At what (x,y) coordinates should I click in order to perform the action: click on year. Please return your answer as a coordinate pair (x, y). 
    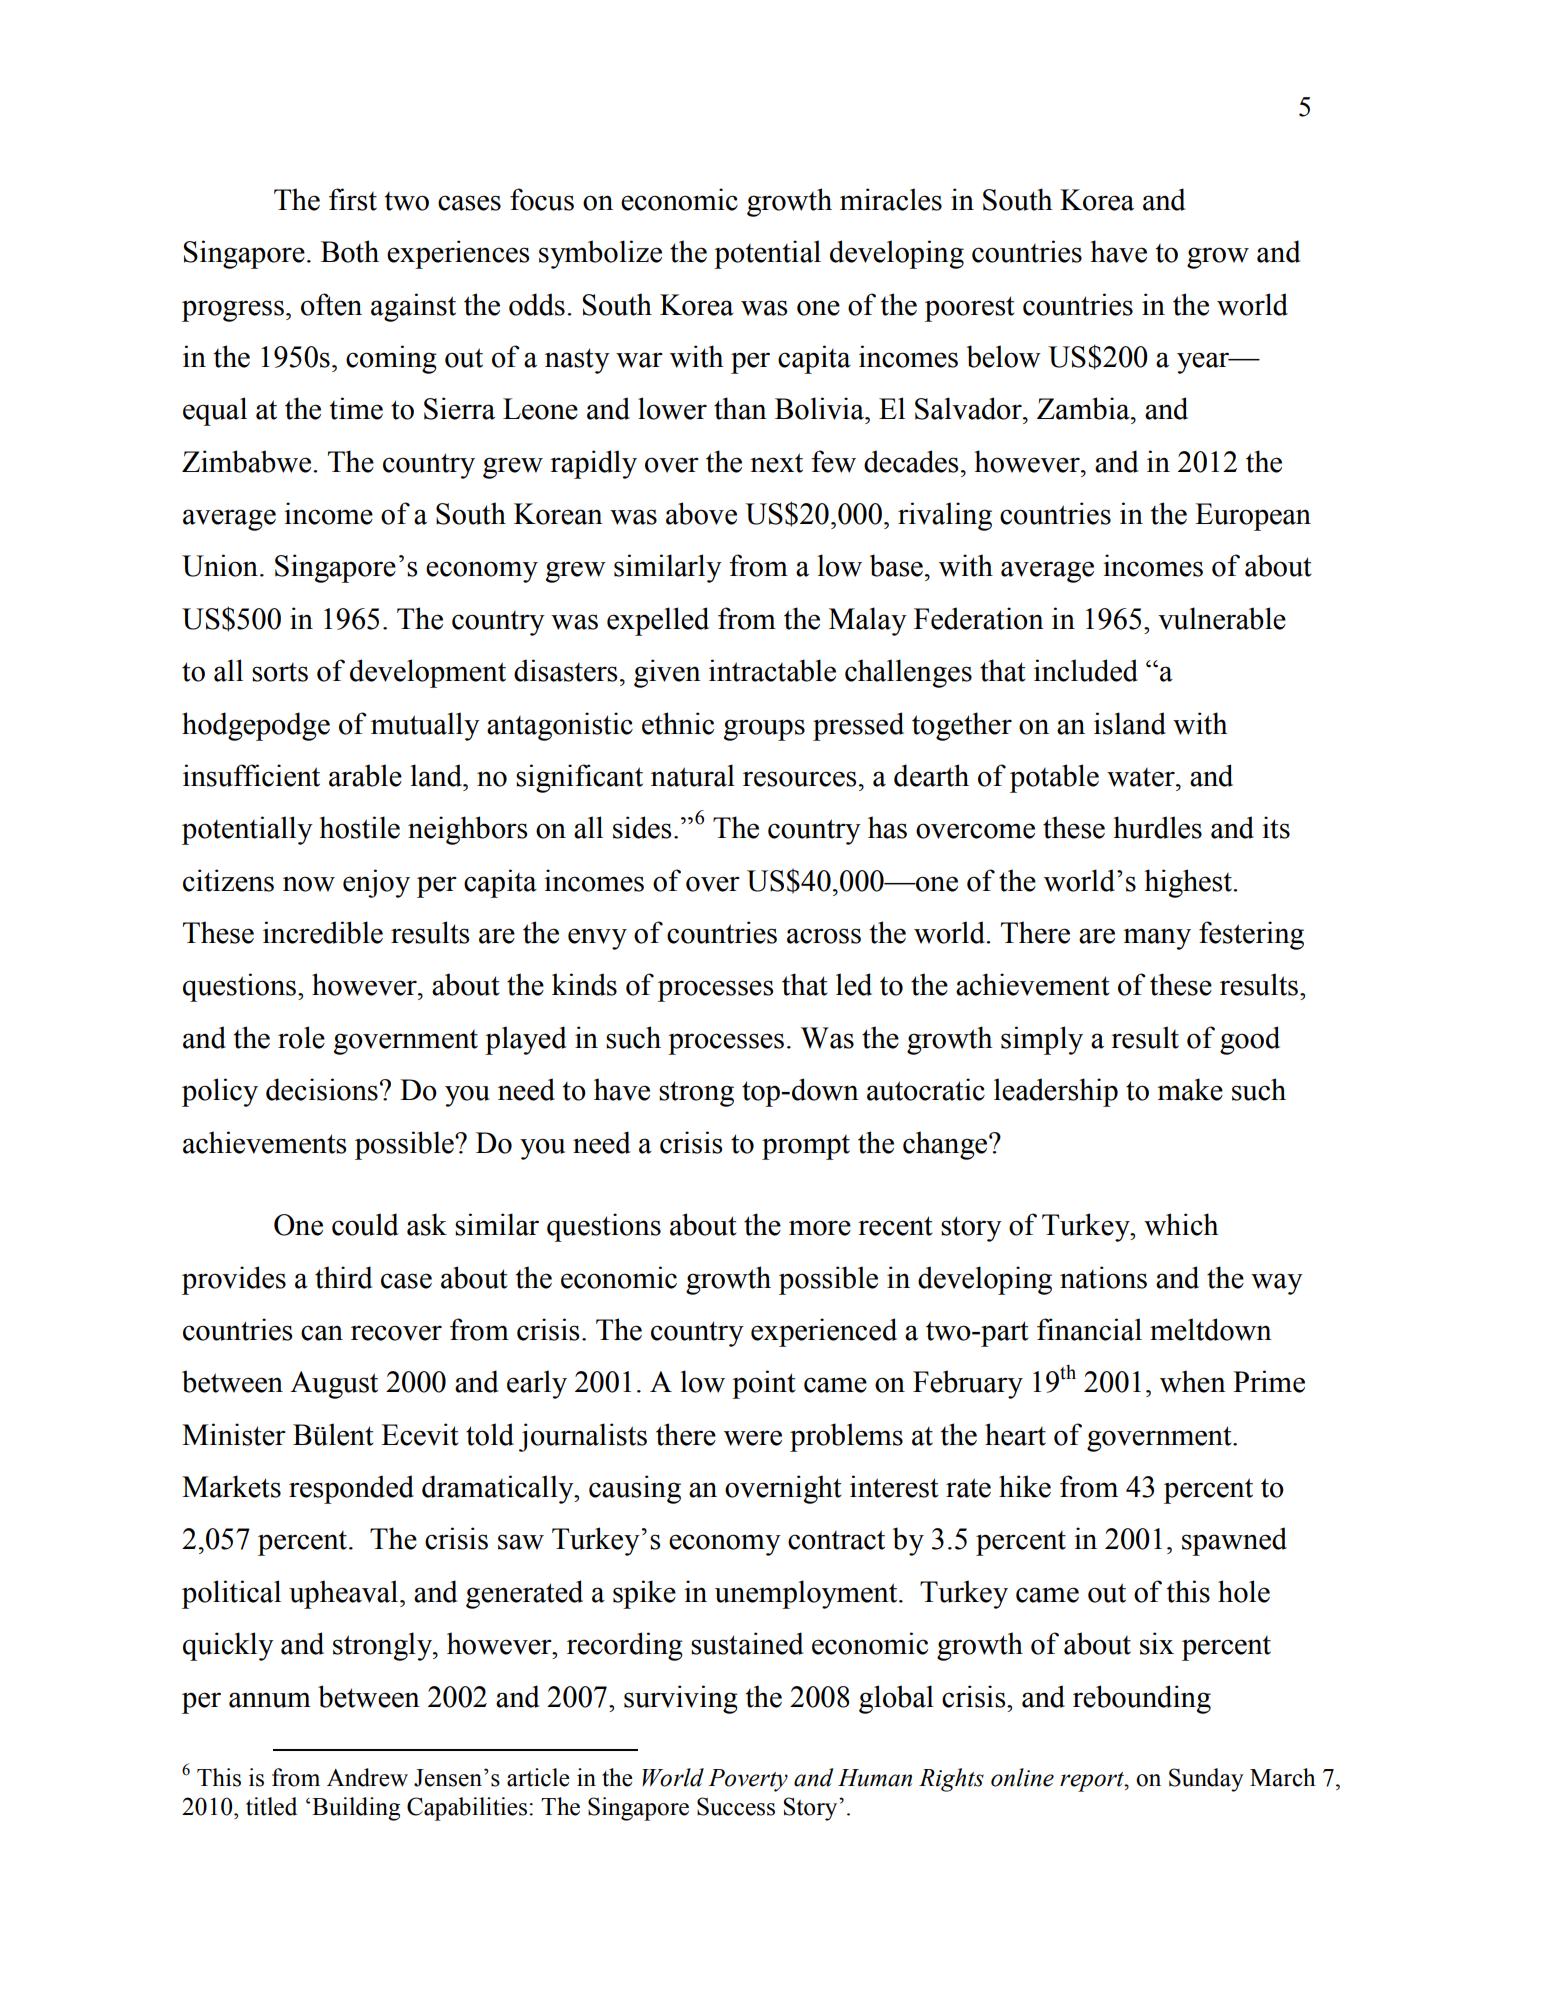
    Looking at the image, I should click on (1204, 363).
